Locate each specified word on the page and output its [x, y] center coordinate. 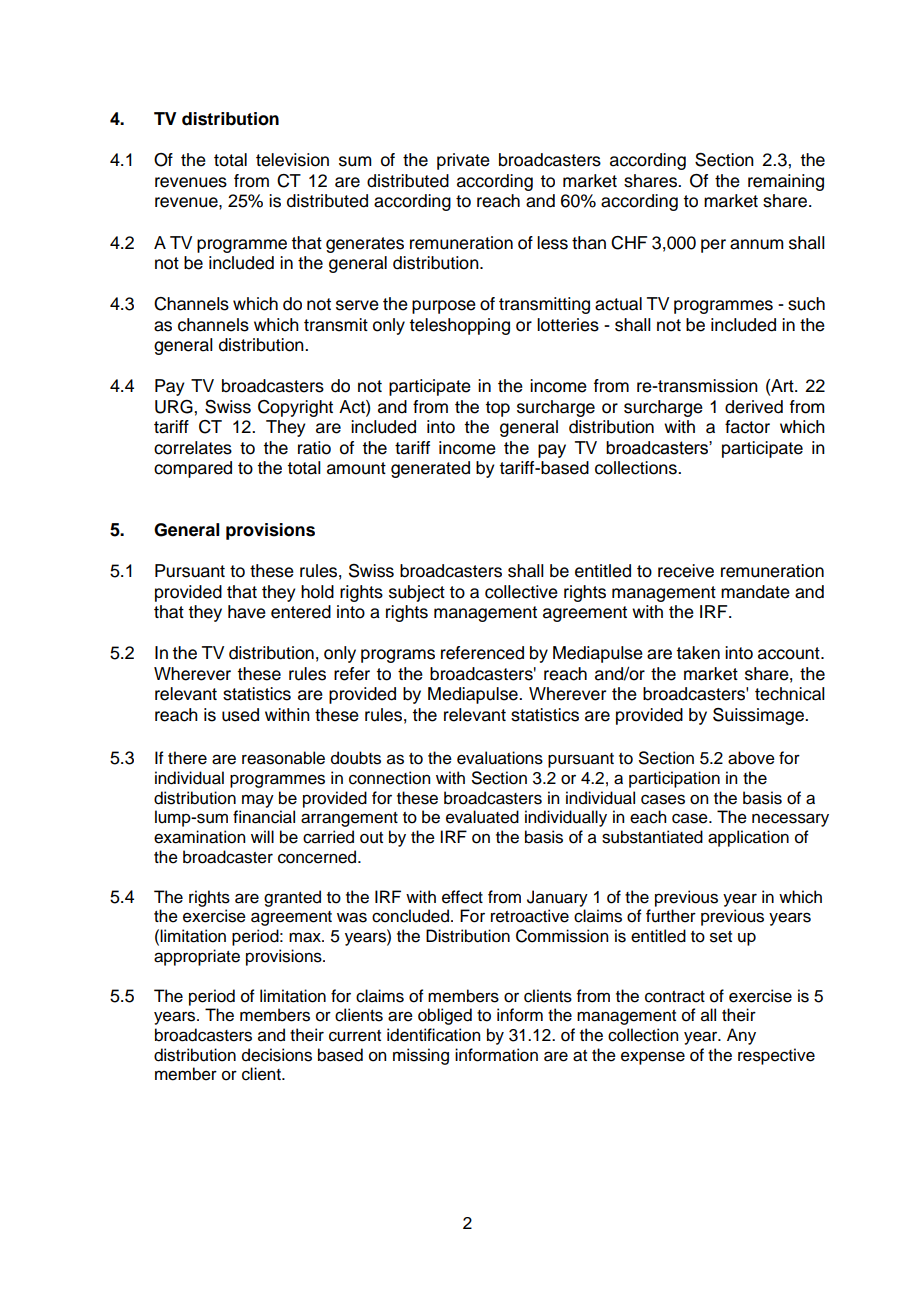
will [262, 836]
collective [521, 592]
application [748, 838]
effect [462, 897]
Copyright [295, 408]
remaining [786, 182]
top [497, 409]
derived [754, 407]
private [463, 161]
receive [686, 571]
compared [193, 469]
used [240, 715]
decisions [277, 1055]
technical [790, 694]
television [292, 160]
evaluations [500, 758]
